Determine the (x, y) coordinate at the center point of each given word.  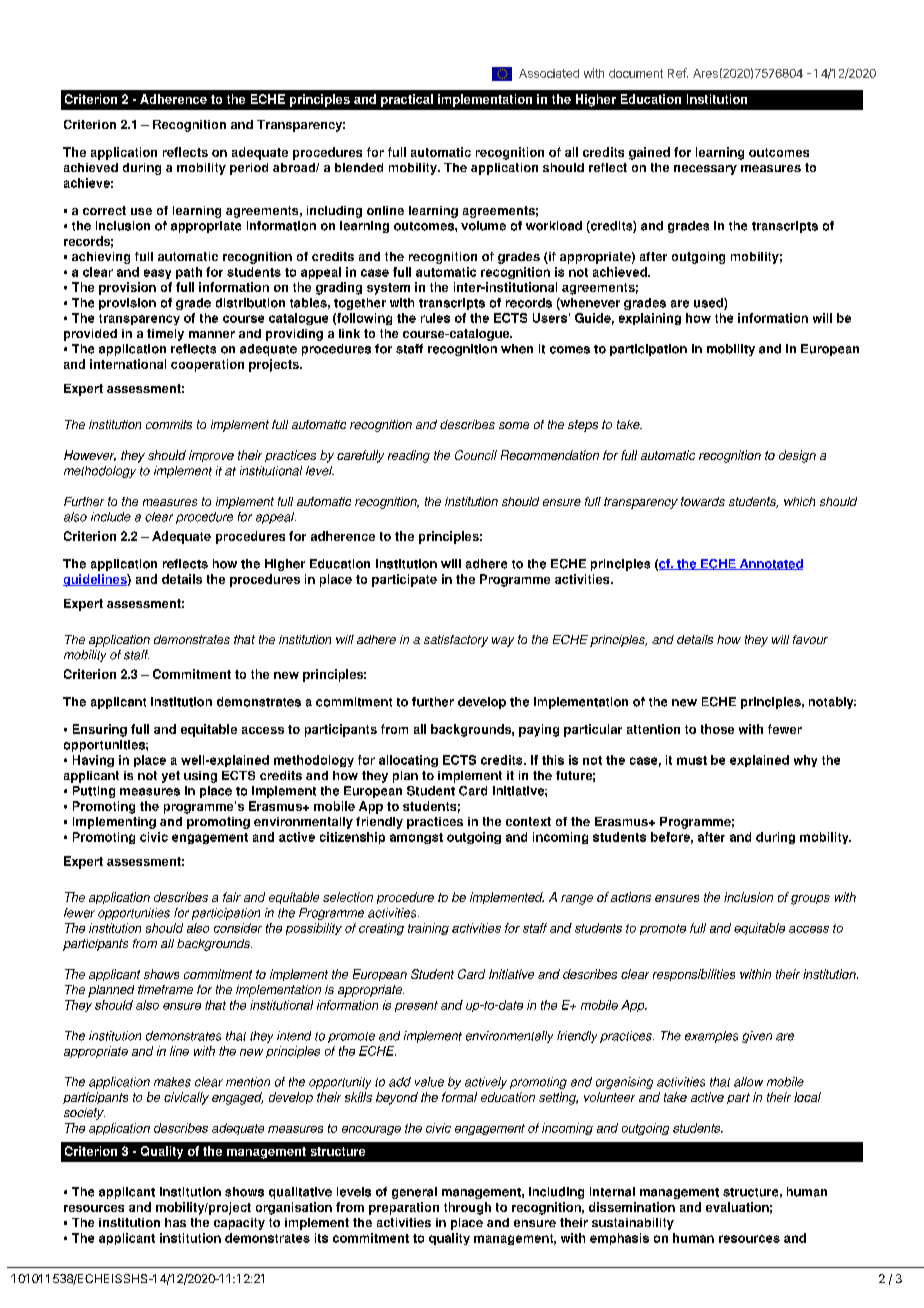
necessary (705, 170)
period (249, 169)
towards (703, 501)
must (692, 760)
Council (476, 455)
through (467, 1208)
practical (407, 100)
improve (211, 456)
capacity (239, 1224)
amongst (416, 838)
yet (171, 777)
